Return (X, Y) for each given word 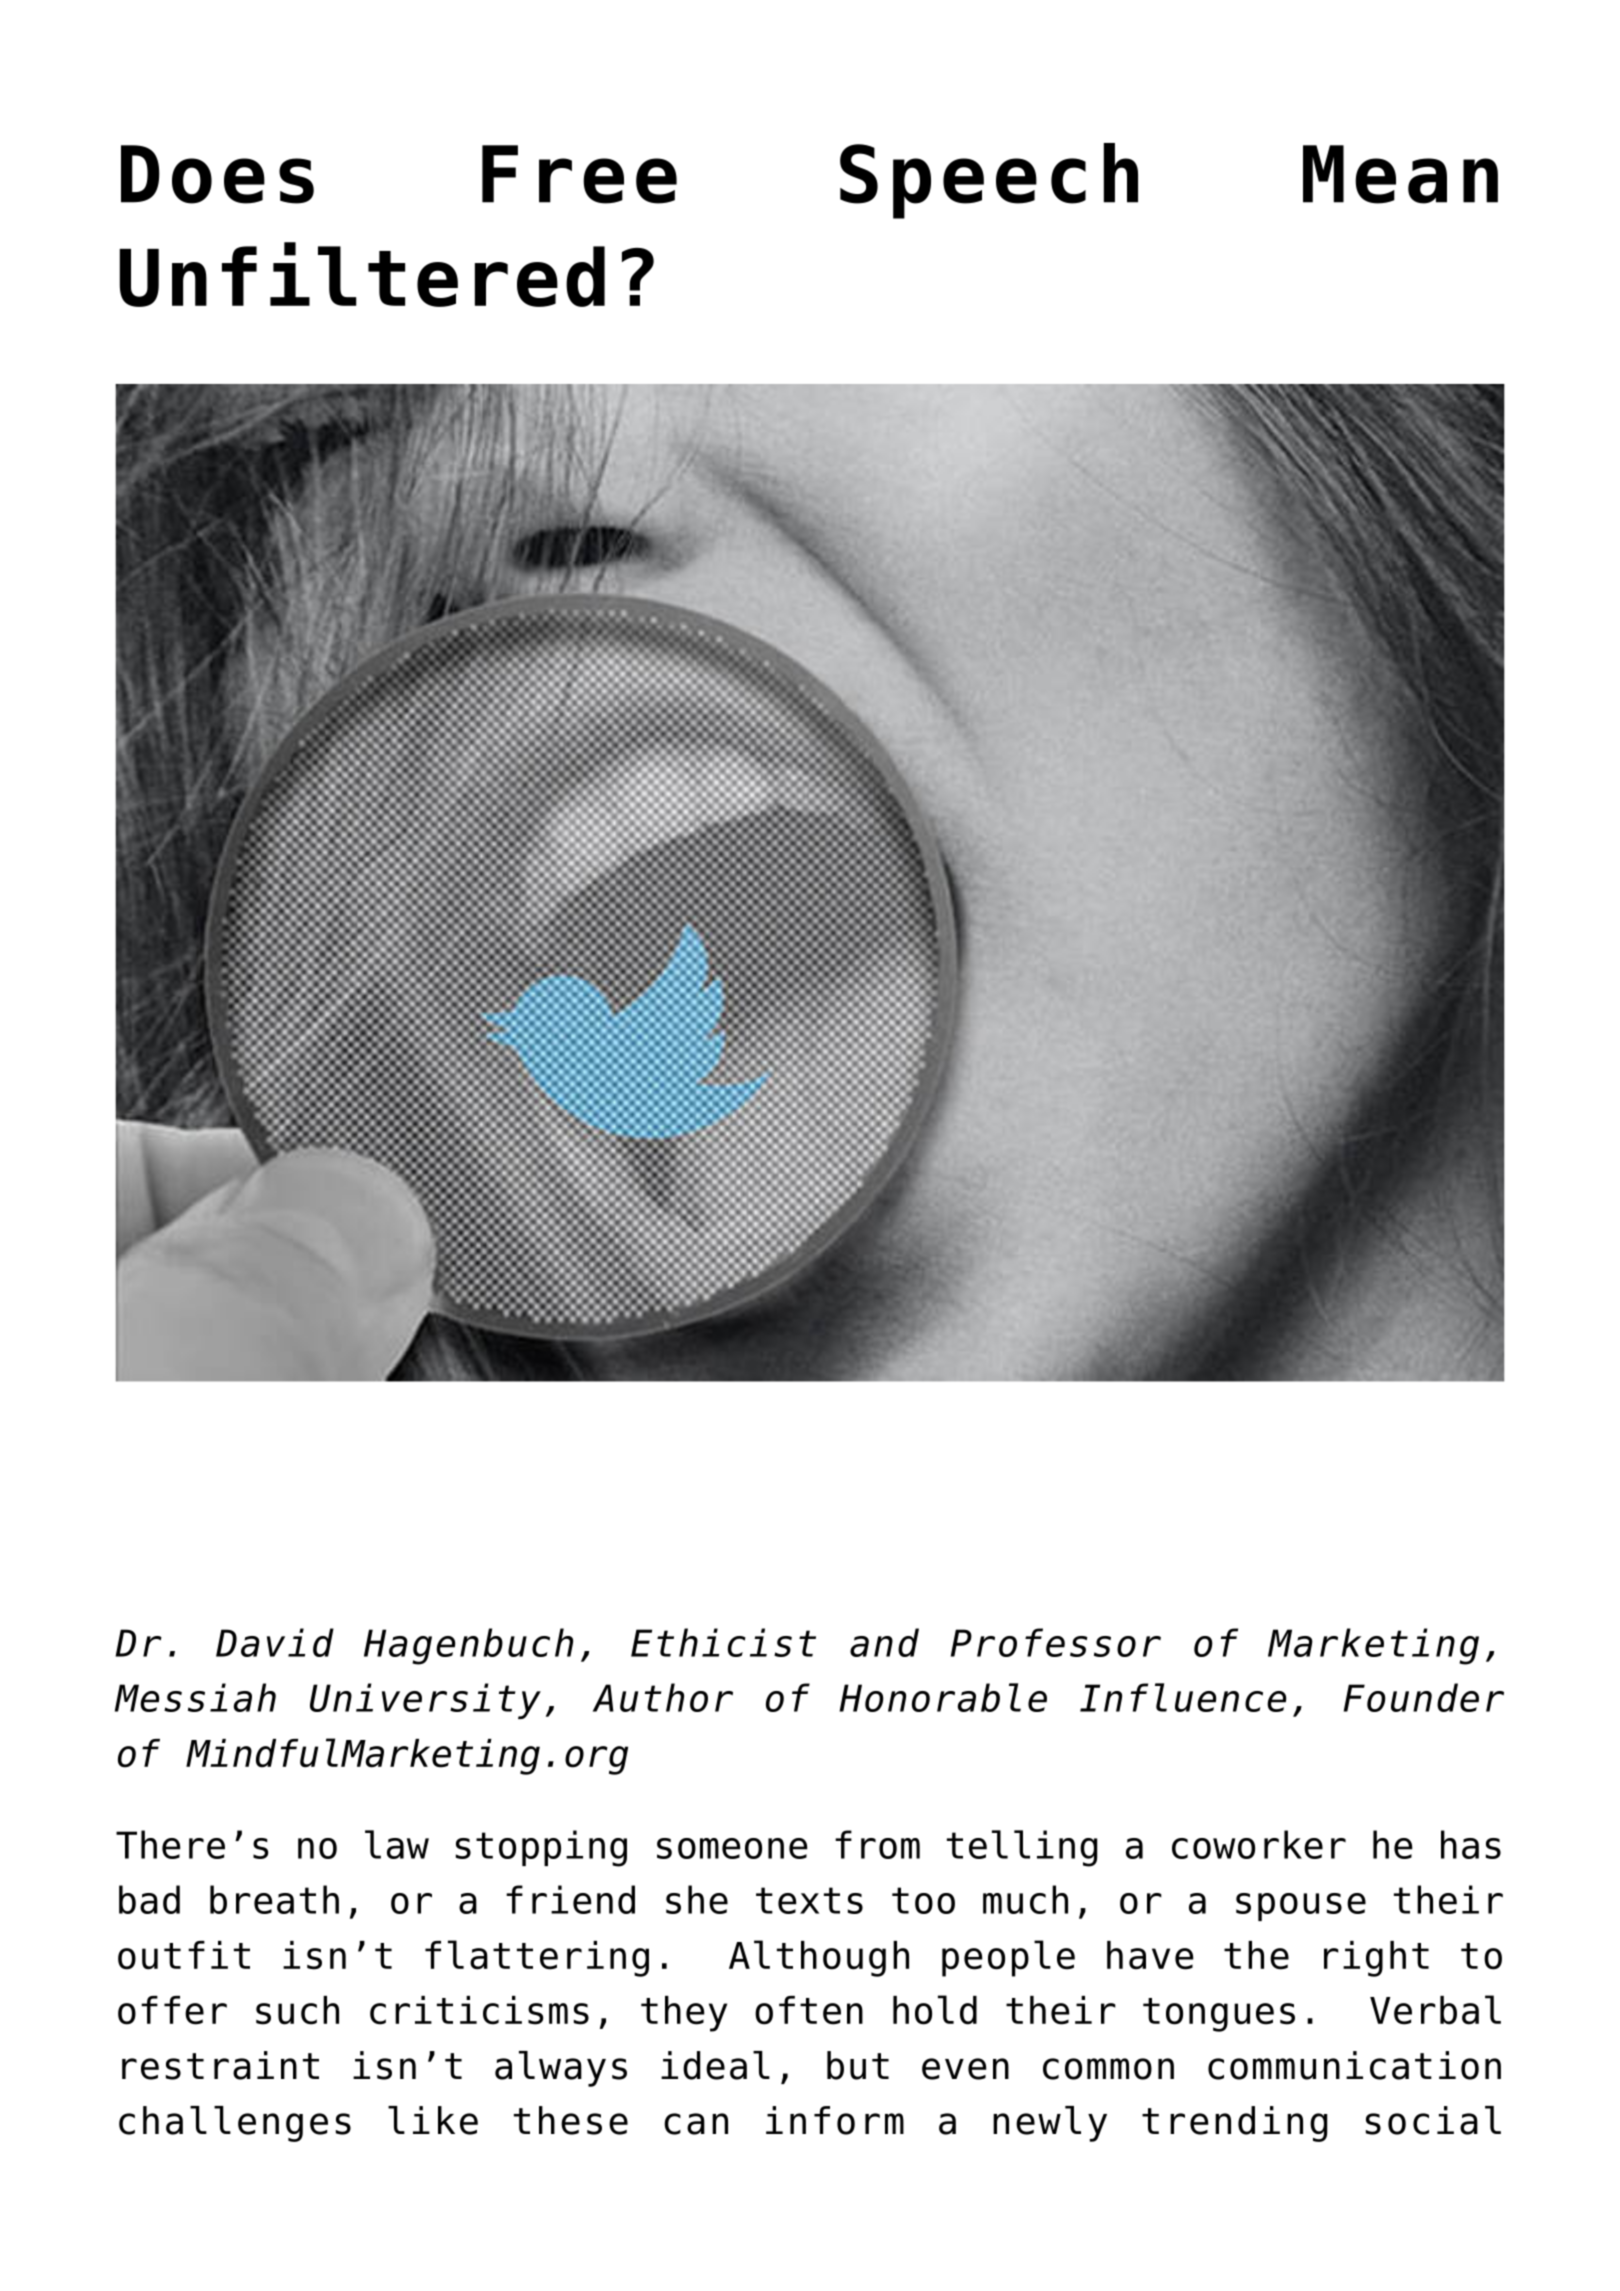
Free (579, 174)
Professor (1056, 1642)
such (297, 2010)
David (275, 1642)
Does (217, 174)
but (858, 2065)
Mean (1400, 174)
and (884, 1642)
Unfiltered (362, 274)
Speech (989, 181)
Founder (1424, 1697)
